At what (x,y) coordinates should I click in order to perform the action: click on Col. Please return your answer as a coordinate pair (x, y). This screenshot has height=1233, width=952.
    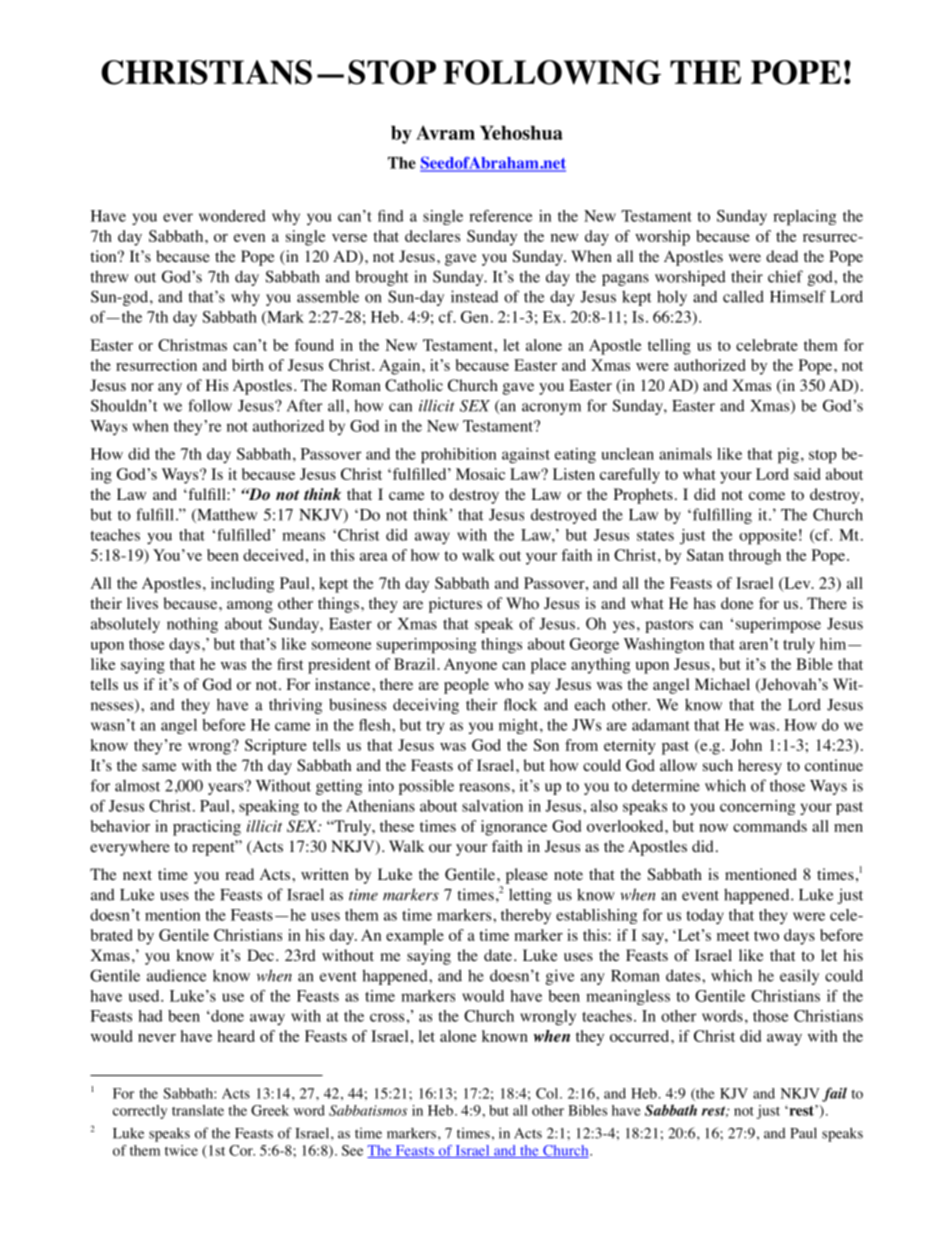
    Looking at the image, I should click on (548, 1093).
